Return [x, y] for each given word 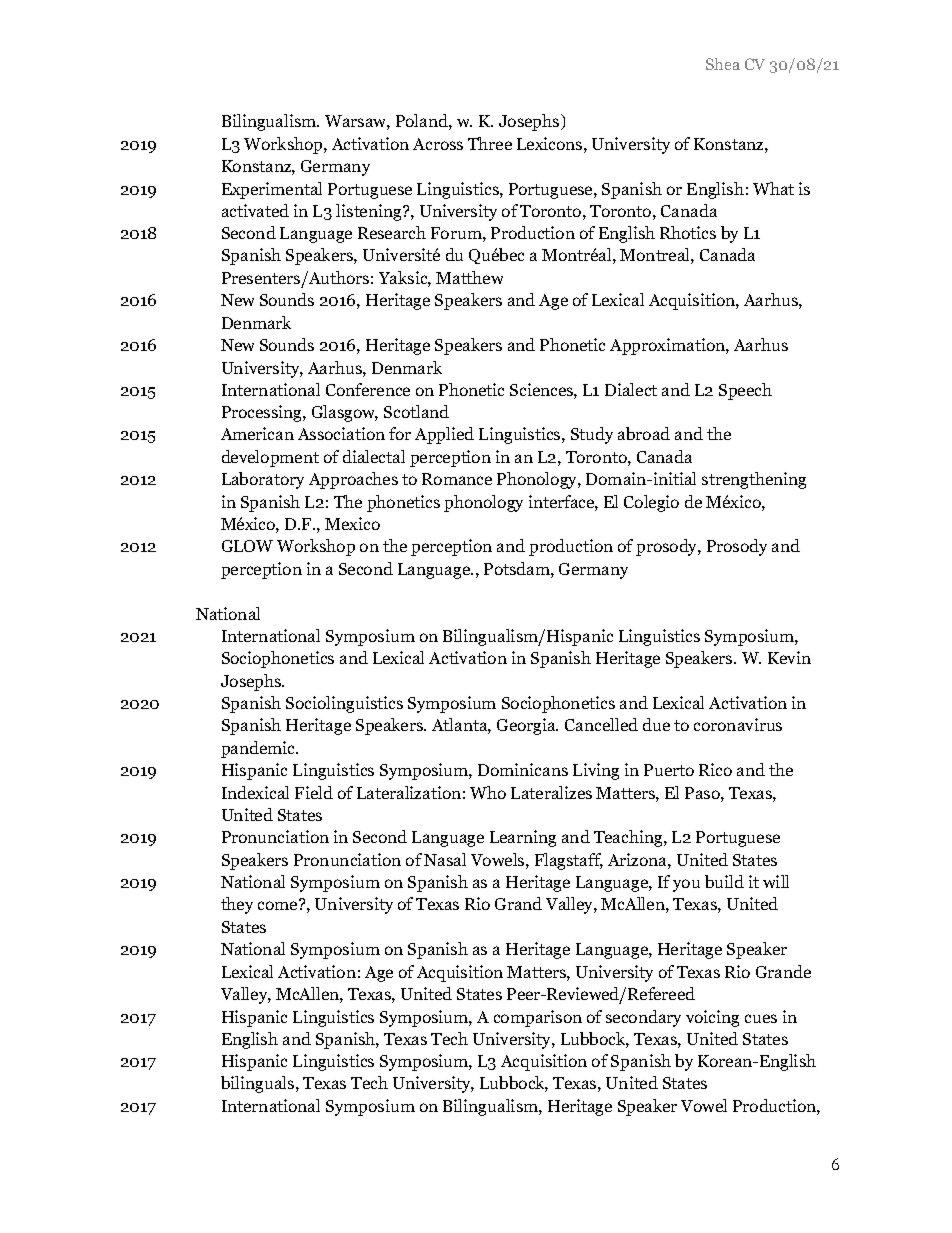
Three [490, 143]
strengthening [754, 480]
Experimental [272, 190]
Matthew [469, 277]
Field [314, 792]
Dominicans [523, 769]
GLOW [247, 546]
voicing [712, 1018]
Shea [723, 64]
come [279, 905]
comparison [538, 1018]
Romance [457, 479]
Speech [745, 391]
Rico [715, 769]
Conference [368, 389]
